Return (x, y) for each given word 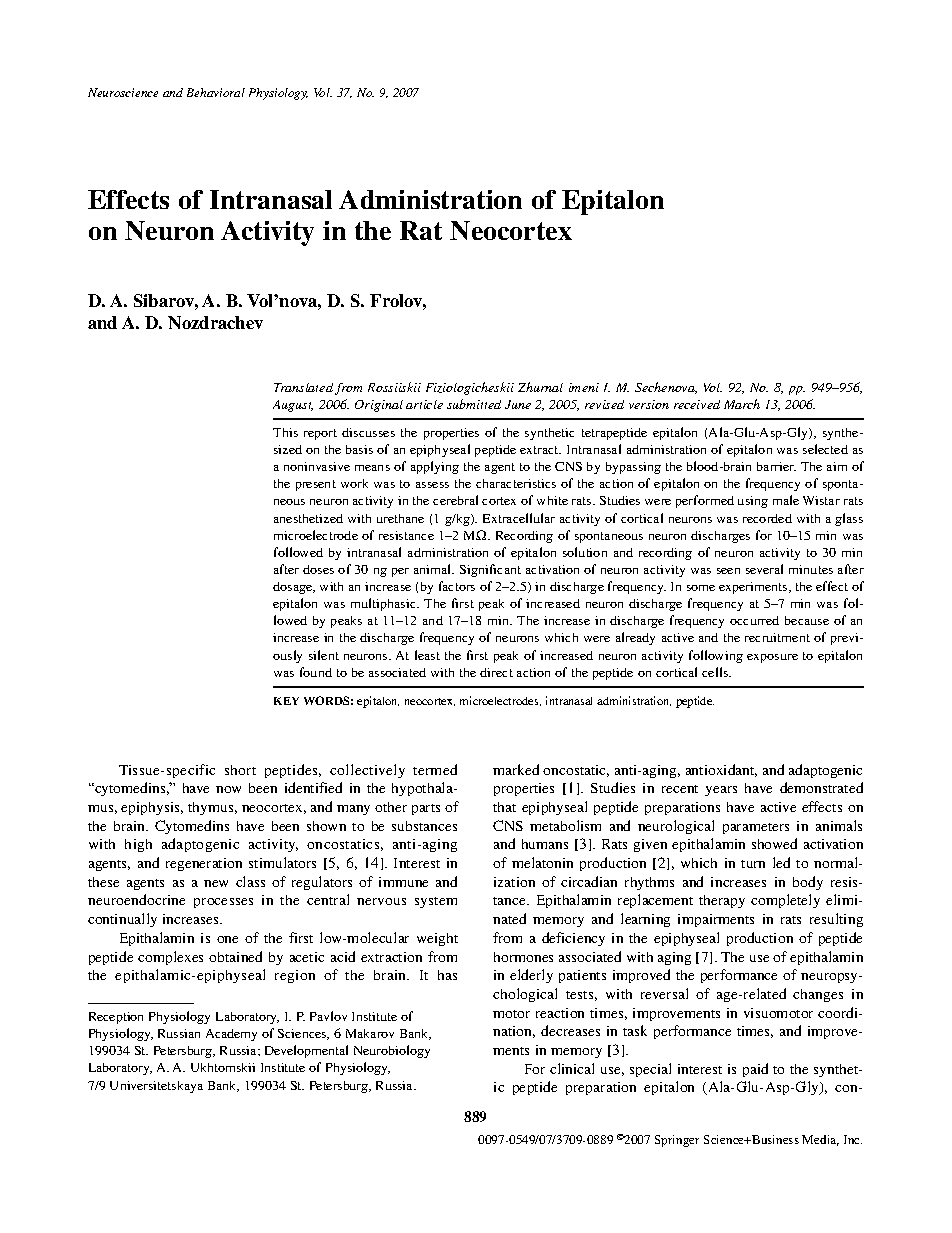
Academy (231, 1035)
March (742, 404)
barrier (776, 466)
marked (516, 769)
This (285, 432)
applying (435, 467)
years (721, 791)
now (228, 789)
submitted (474, 404)
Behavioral (216, 92)
